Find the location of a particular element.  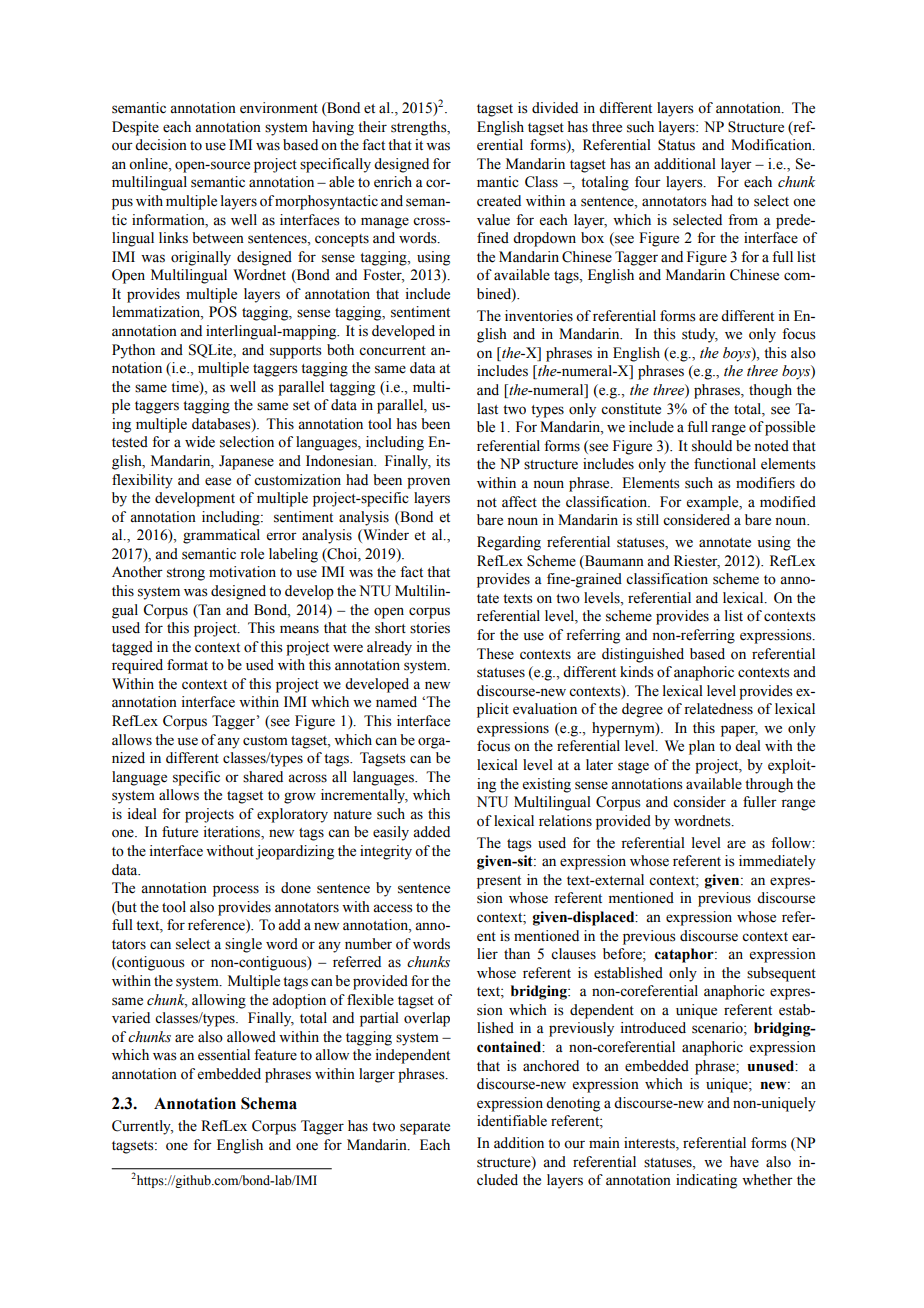

stories is located at coordinates (430, 628).
